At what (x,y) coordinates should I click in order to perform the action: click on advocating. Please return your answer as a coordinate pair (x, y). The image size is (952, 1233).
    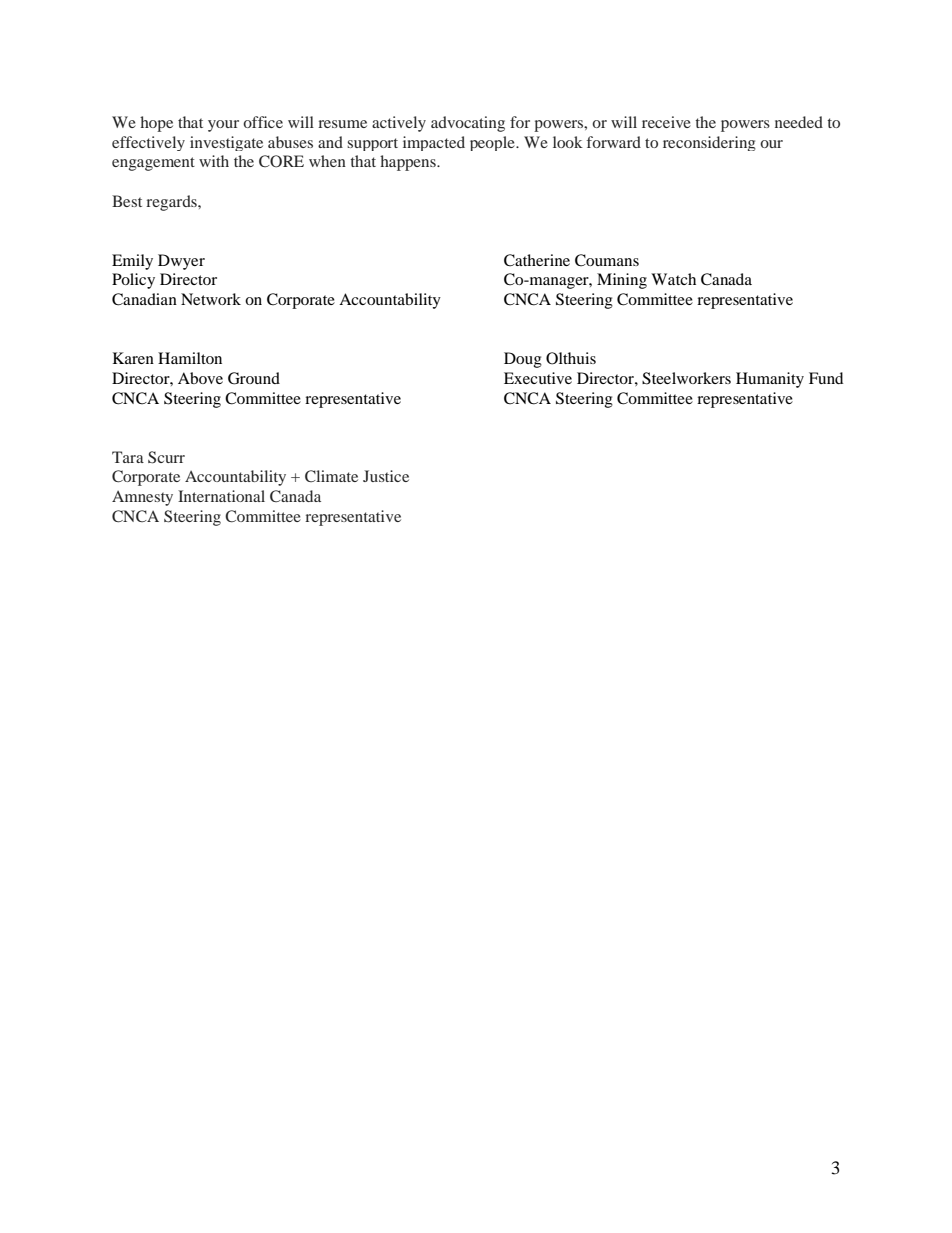
    Looking at the image, I should click on (468, 124).
